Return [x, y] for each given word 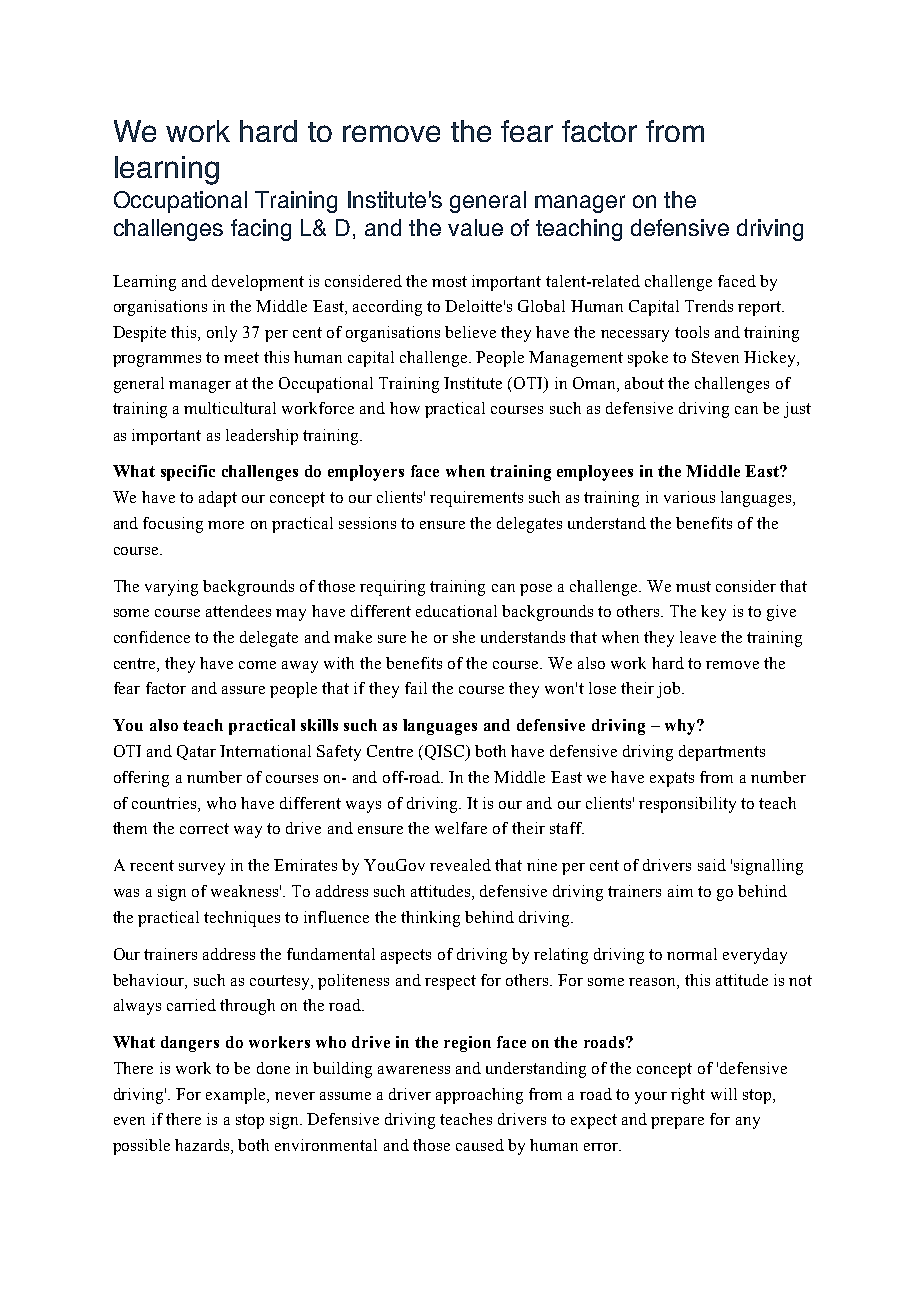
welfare [461, 828]
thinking [430, 919]
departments [722, 753]
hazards [203, 1146]
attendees [238, 611]
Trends [709, 306]
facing [261, 230]
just [797, 410]
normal [692, 954]
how [405, 408]
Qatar [196, 752]
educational [456, 611]
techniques [242, 919]
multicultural [230, 408]
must [693, 586]
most [449, 281]
